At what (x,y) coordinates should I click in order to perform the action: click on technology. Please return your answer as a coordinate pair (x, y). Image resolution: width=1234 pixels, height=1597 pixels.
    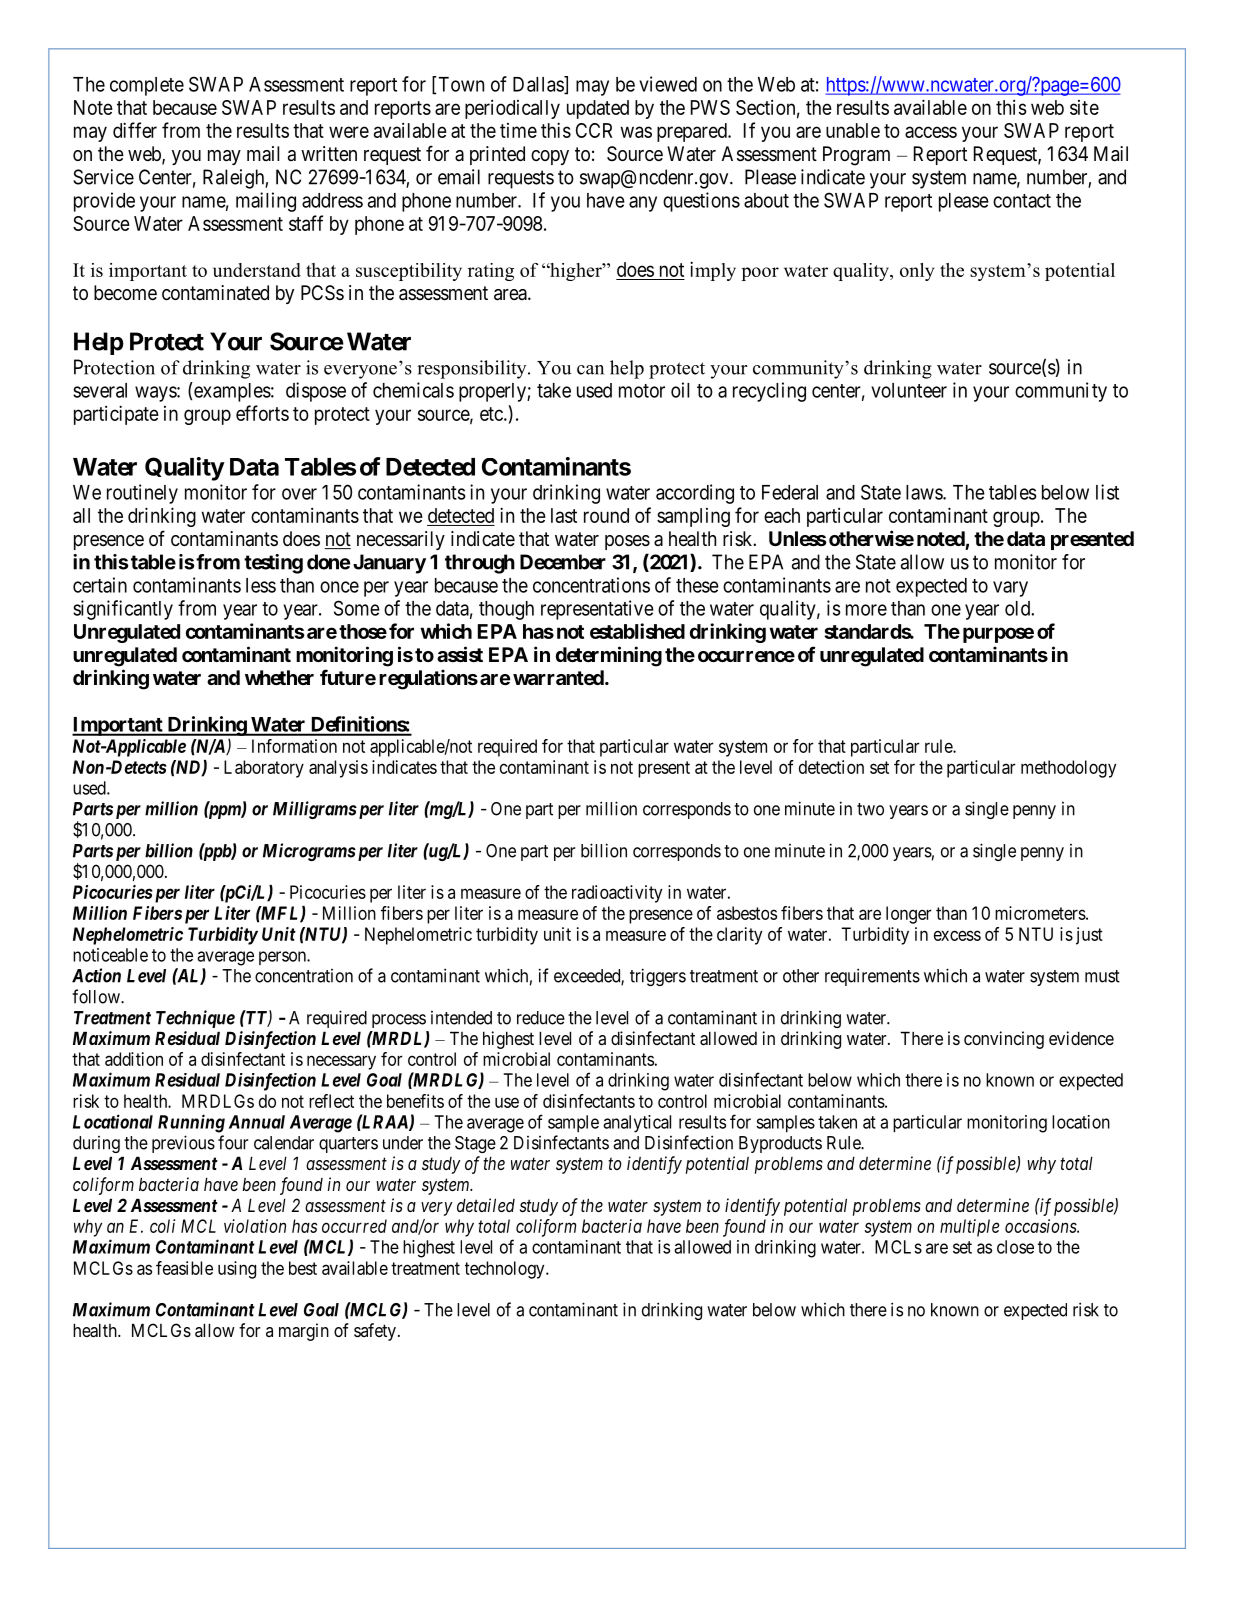
    Looking at the image, I should click on (506, 1270).
